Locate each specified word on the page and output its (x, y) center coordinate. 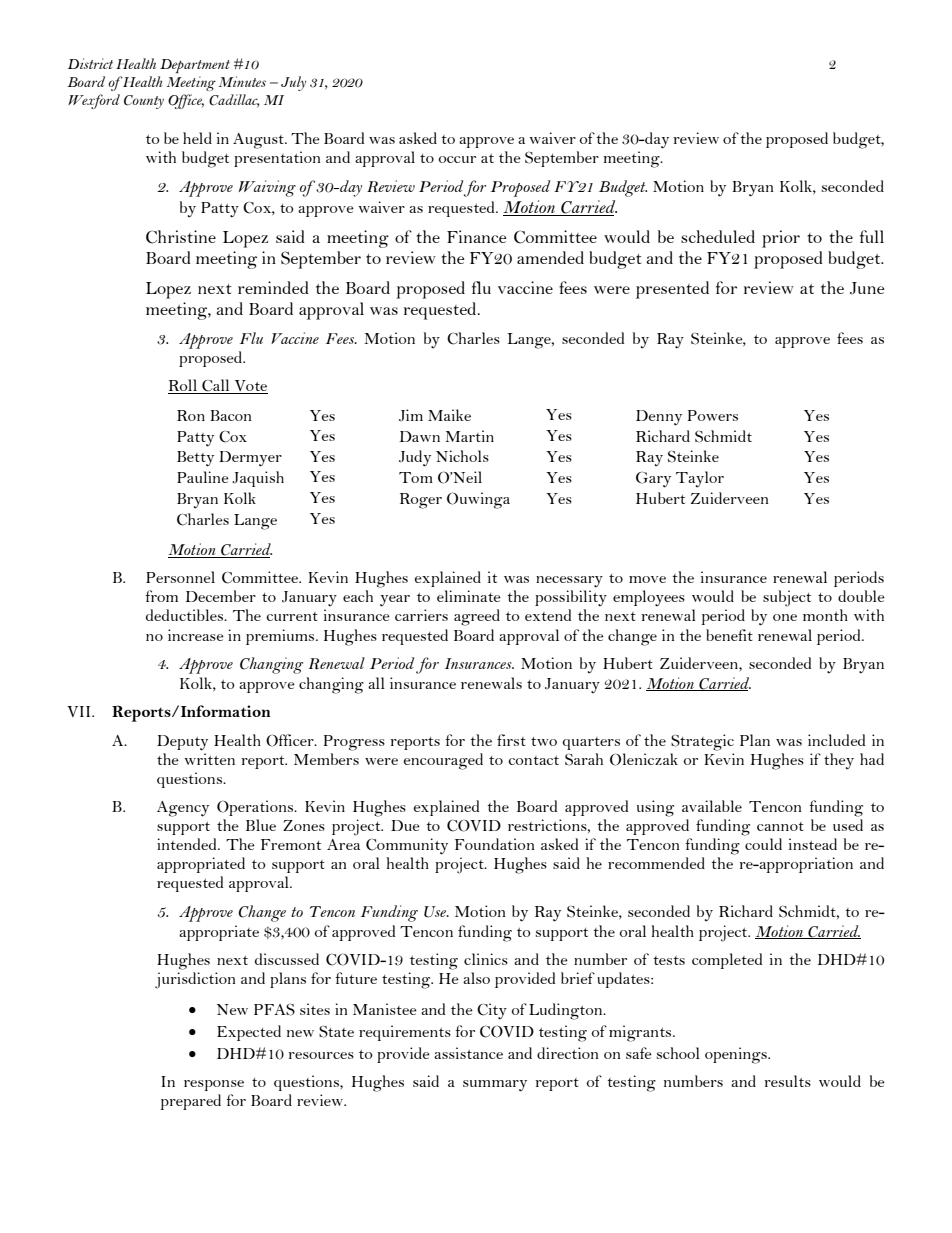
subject (787, 598)
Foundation (494, 844)
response (214, 1085)
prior (781, 239)
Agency (183, 809)
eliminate (469, 596)
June (867, 288)
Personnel (180, 577)
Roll (184, 386)
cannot (780, 826)
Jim (411, 415)
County (144, 102)
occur (457, 159)
